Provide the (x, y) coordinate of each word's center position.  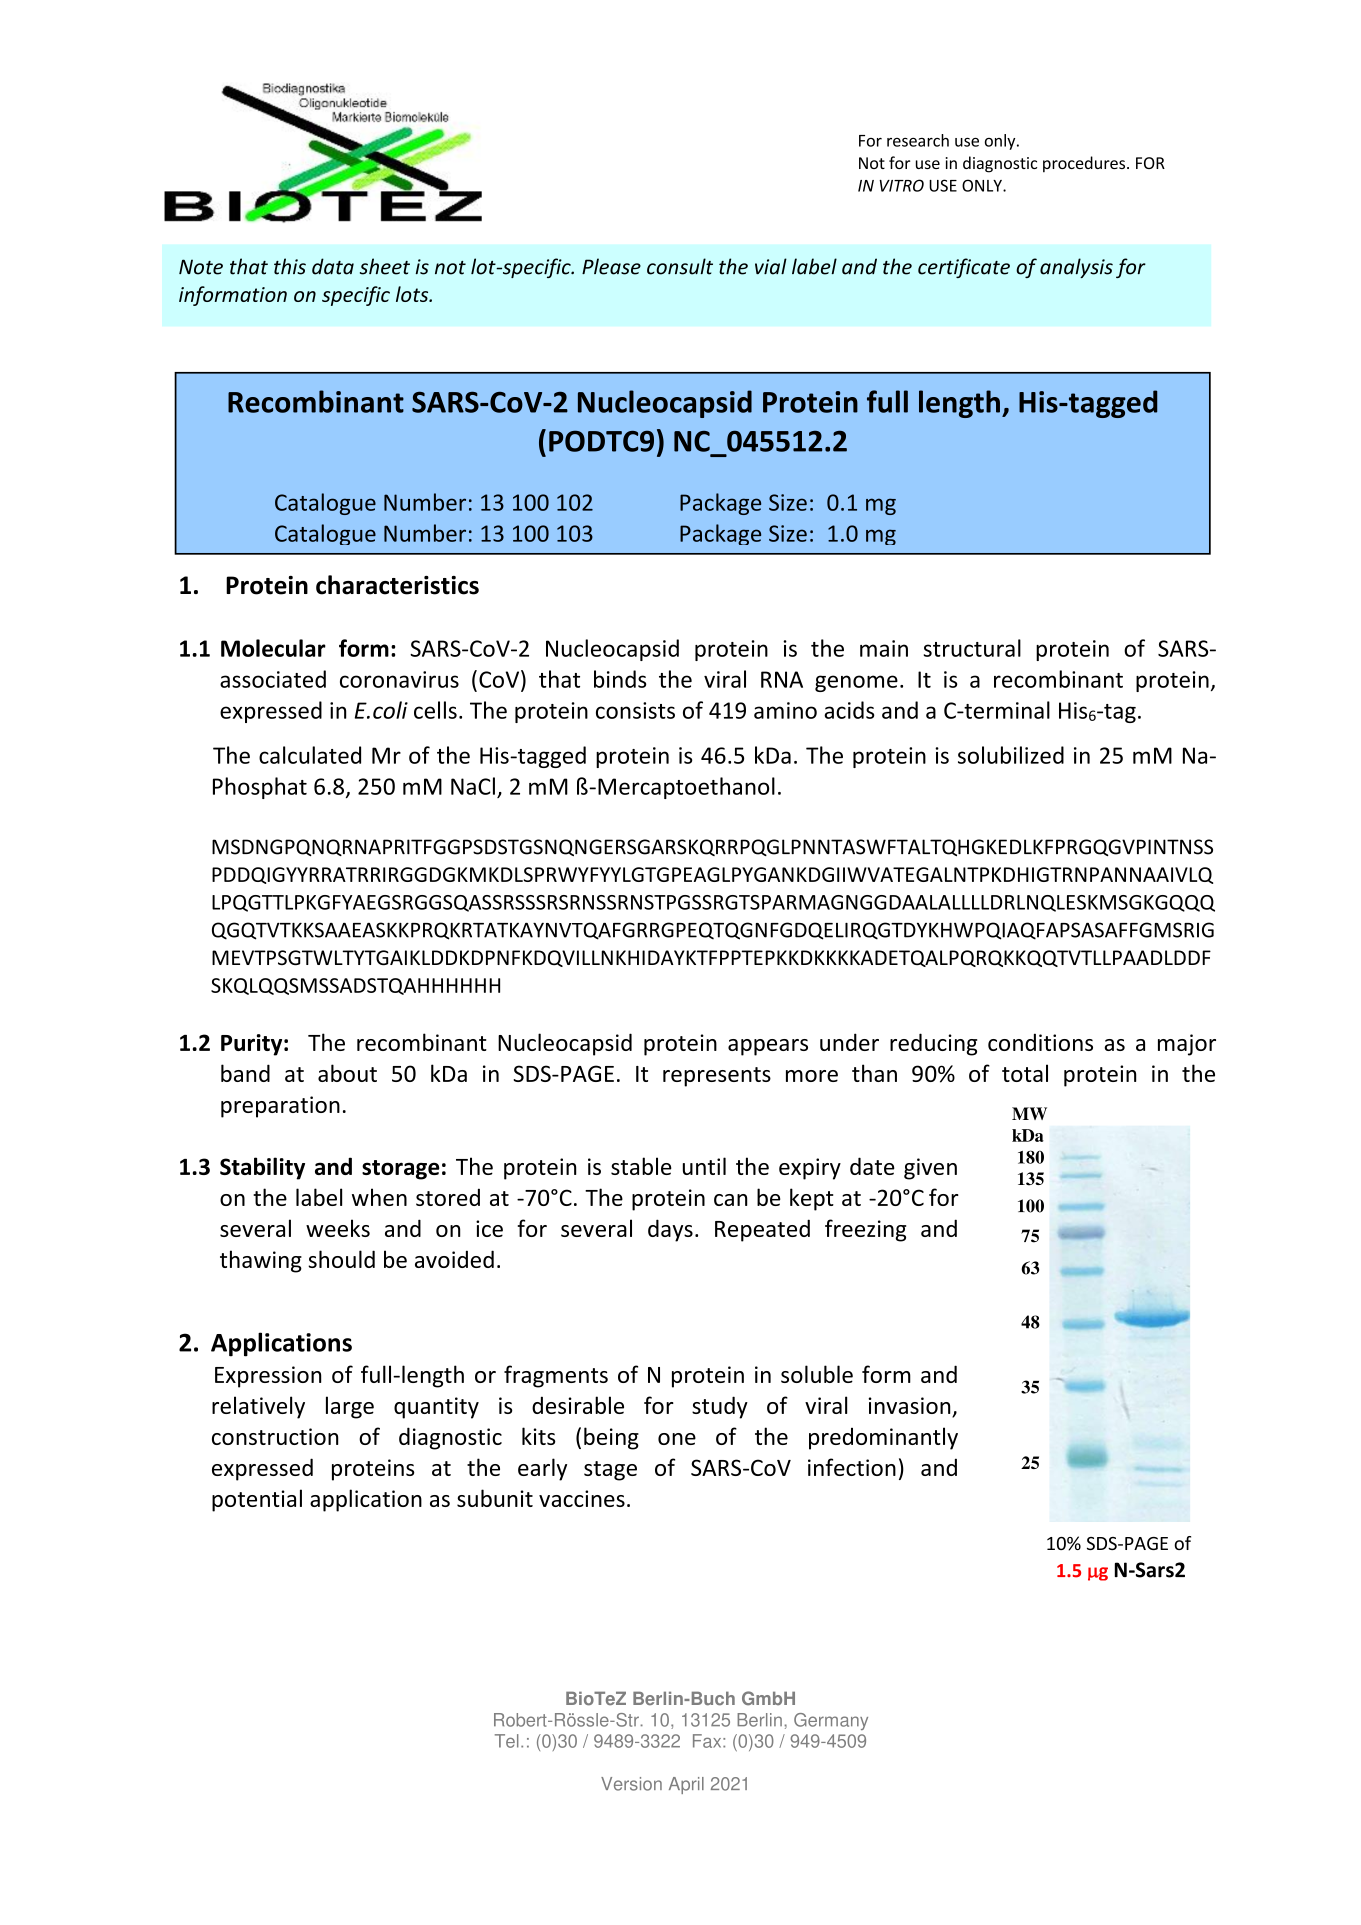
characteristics (397, 585)
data (333, 266)
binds (620, 679)
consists (635, 710)
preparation (280, 1107)
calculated (310, 755)
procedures (1085, 164)
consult (680, 266)
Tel (507, 1741)
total (1025, 1073)
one (677, 1439)
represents (717, 1077)
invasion (910, 1407)
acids (849, 710)
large (350, 1407)
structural (972, 648)
